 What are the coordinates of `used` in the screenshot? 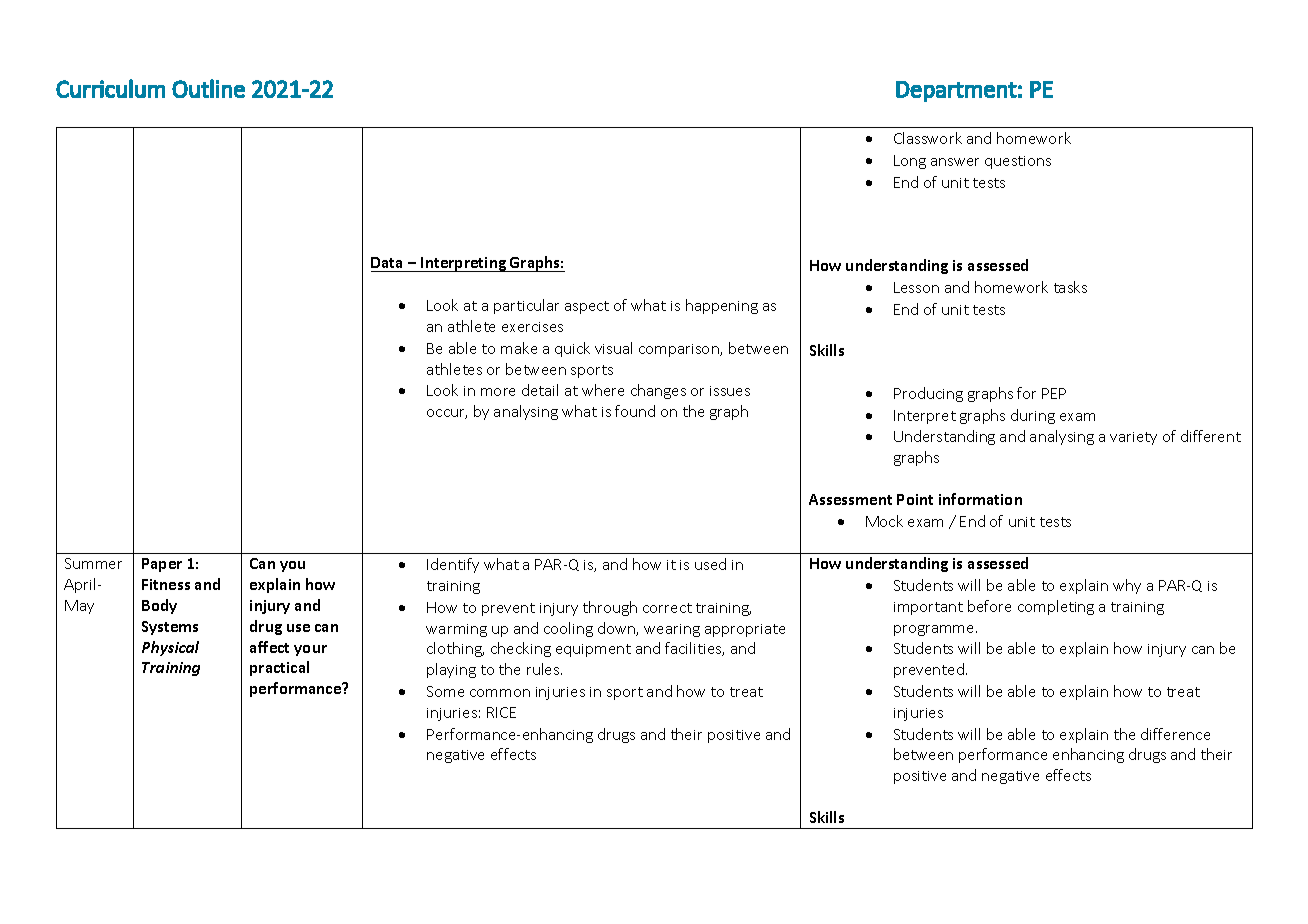 It's located at (710, 564).
